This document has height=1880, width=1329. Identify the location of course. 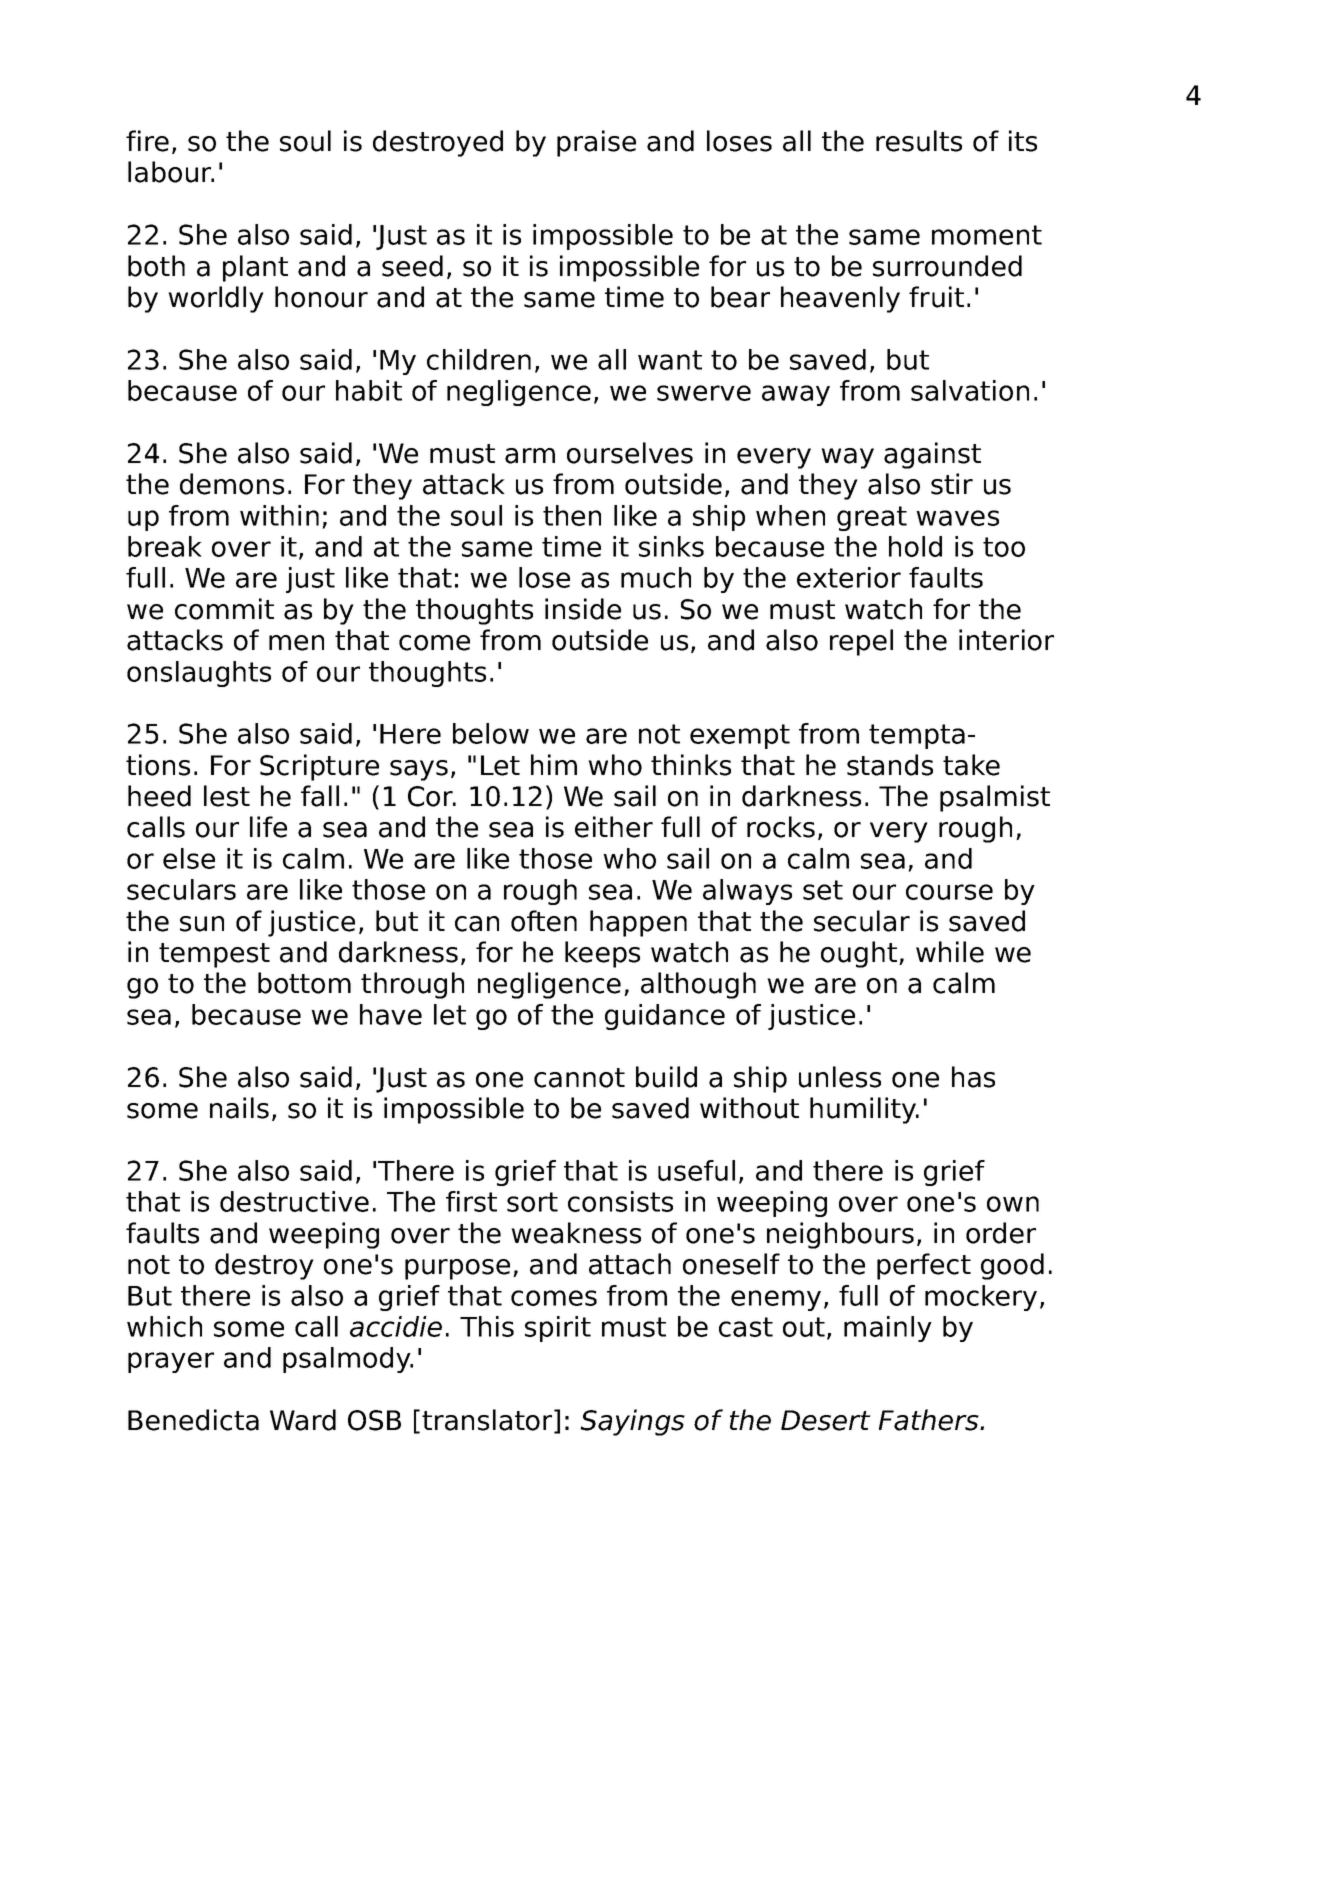
(949, 892).
